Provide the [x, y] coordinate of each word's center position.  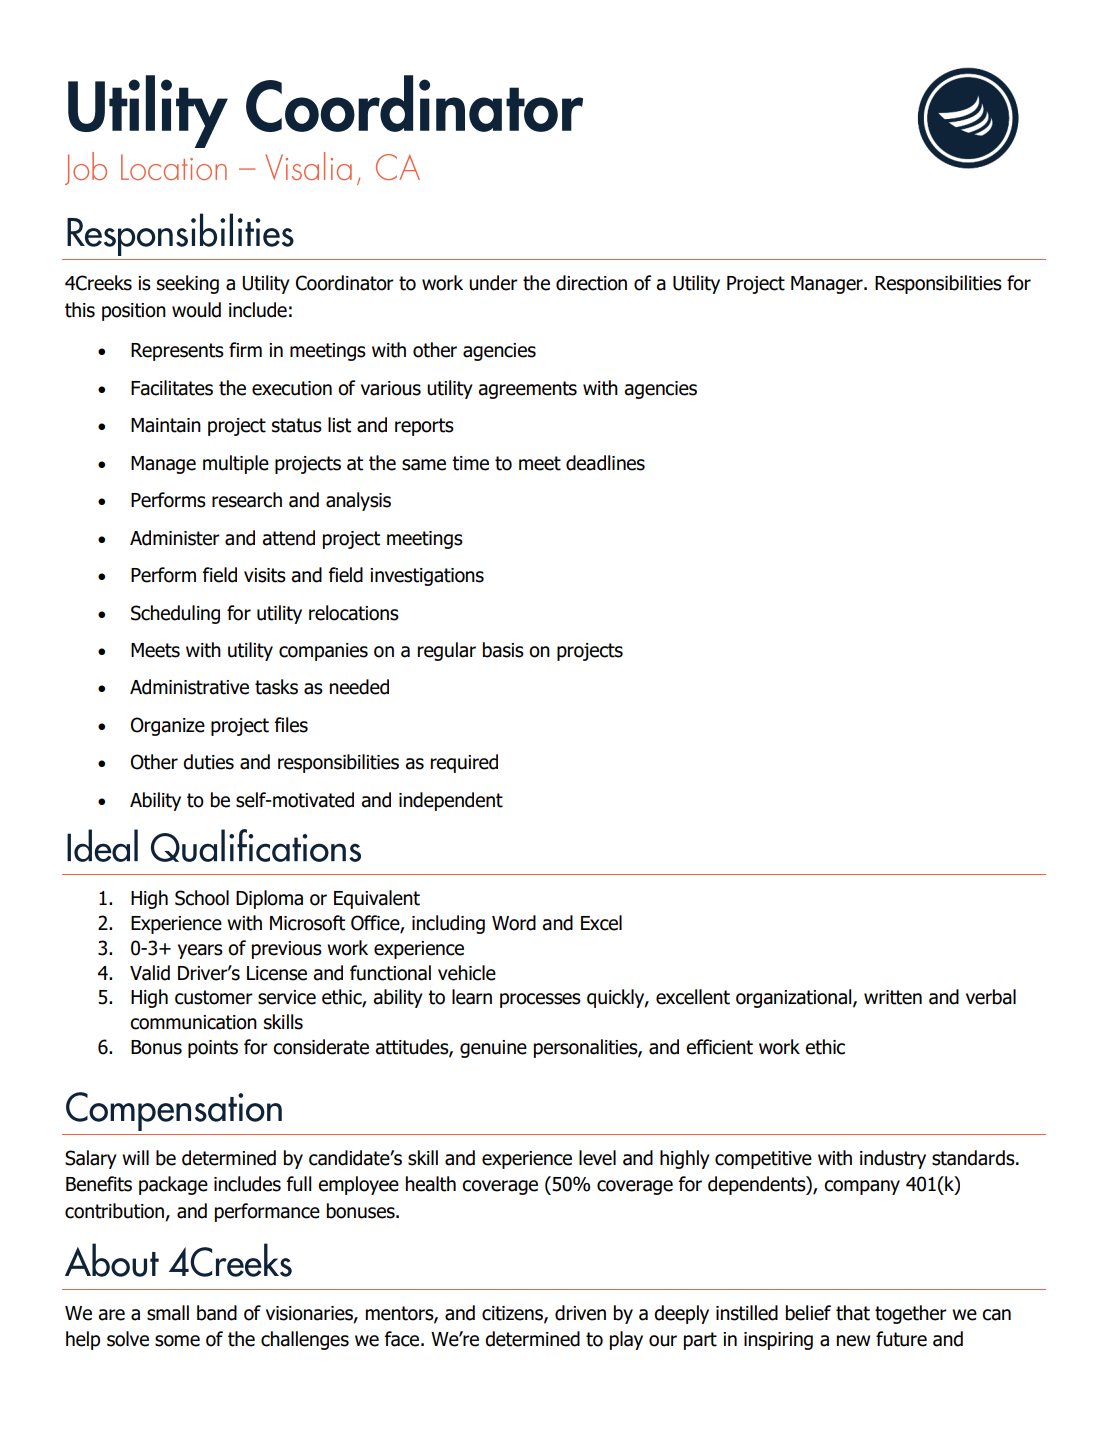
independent [451, 801]
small [168, 1313]
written [893, 997]
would [196, 310]
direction [591, 283]
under [493, 283]
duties [208, 762]
